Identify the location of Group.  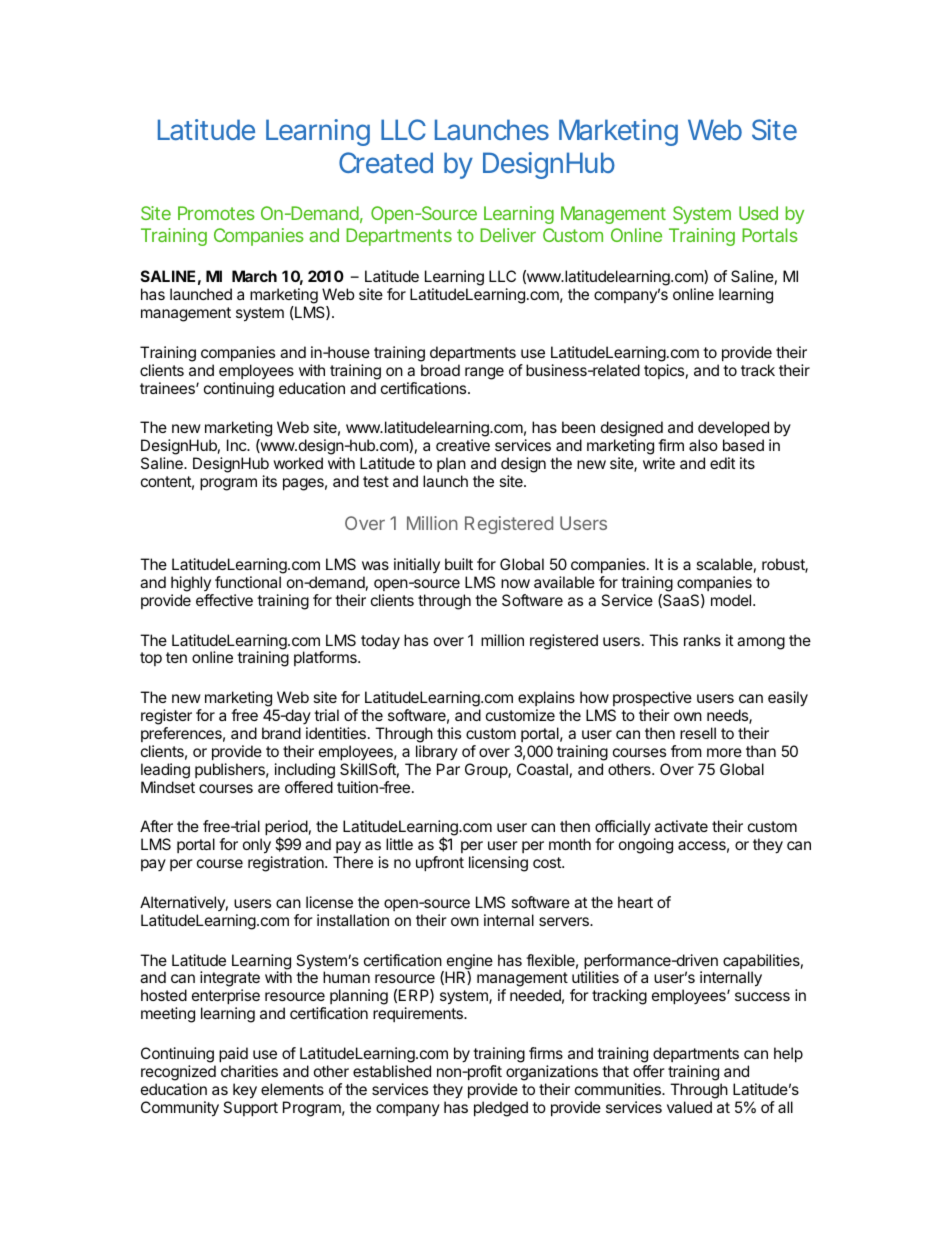
(487, 770).
